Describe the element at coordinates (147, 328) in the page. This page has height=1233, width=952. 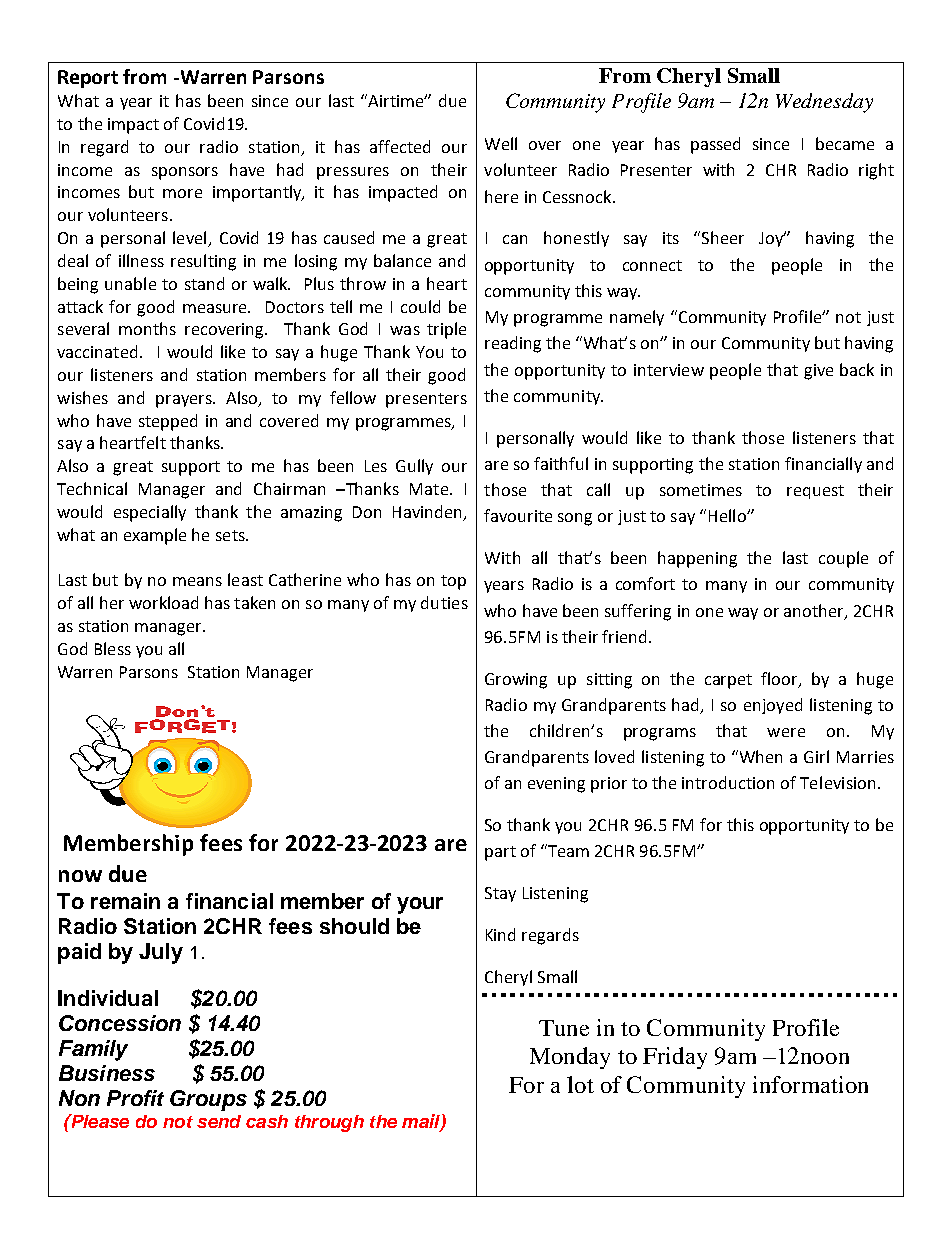
I see `months` at that location.
